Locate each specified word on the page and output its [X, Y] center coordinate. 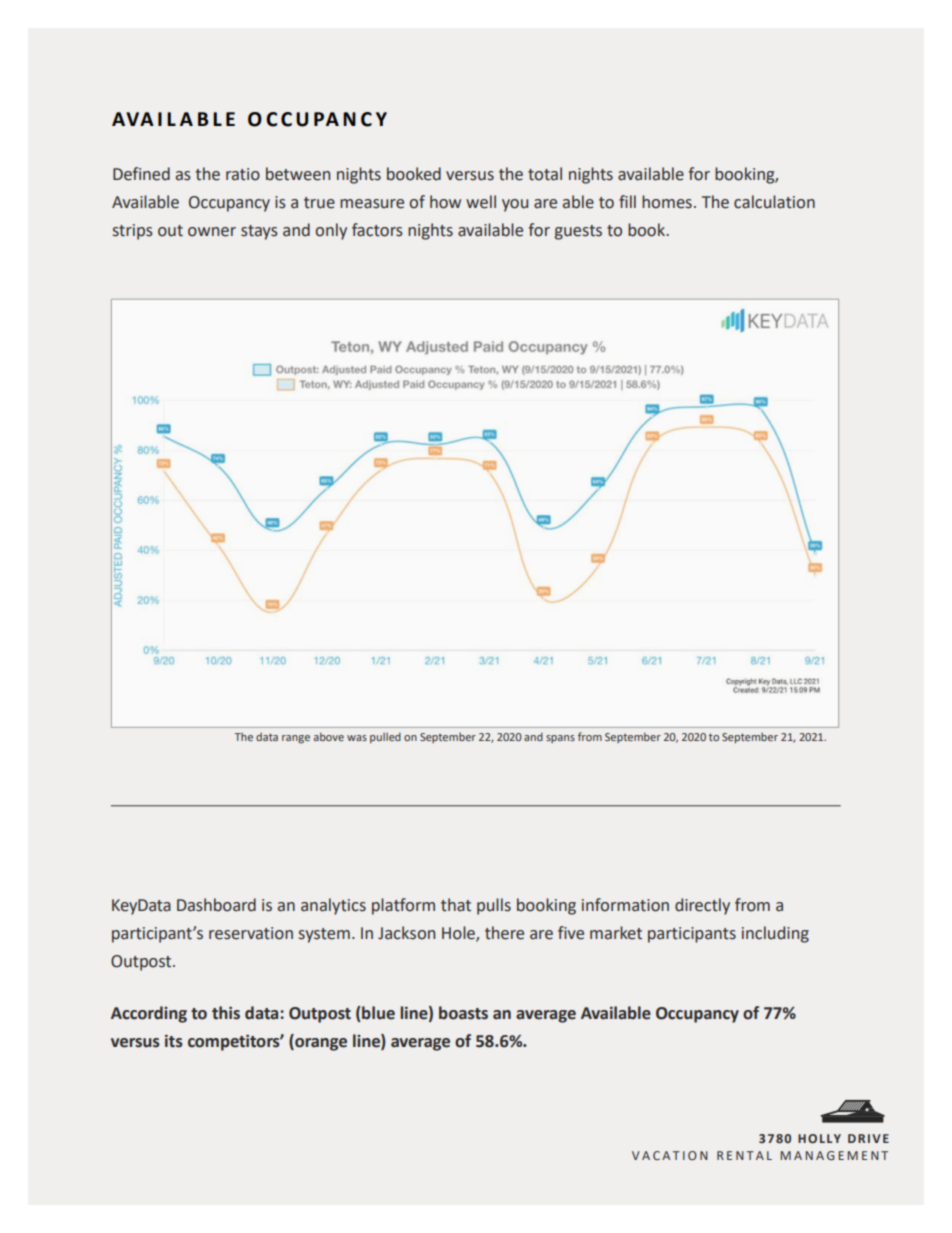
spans [560, 739]
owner [212, 232]
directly [702, 906]
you [515, 205]
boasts [463, 1013]
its [174, 1041]
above [329, 736]
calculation [774, 202]
